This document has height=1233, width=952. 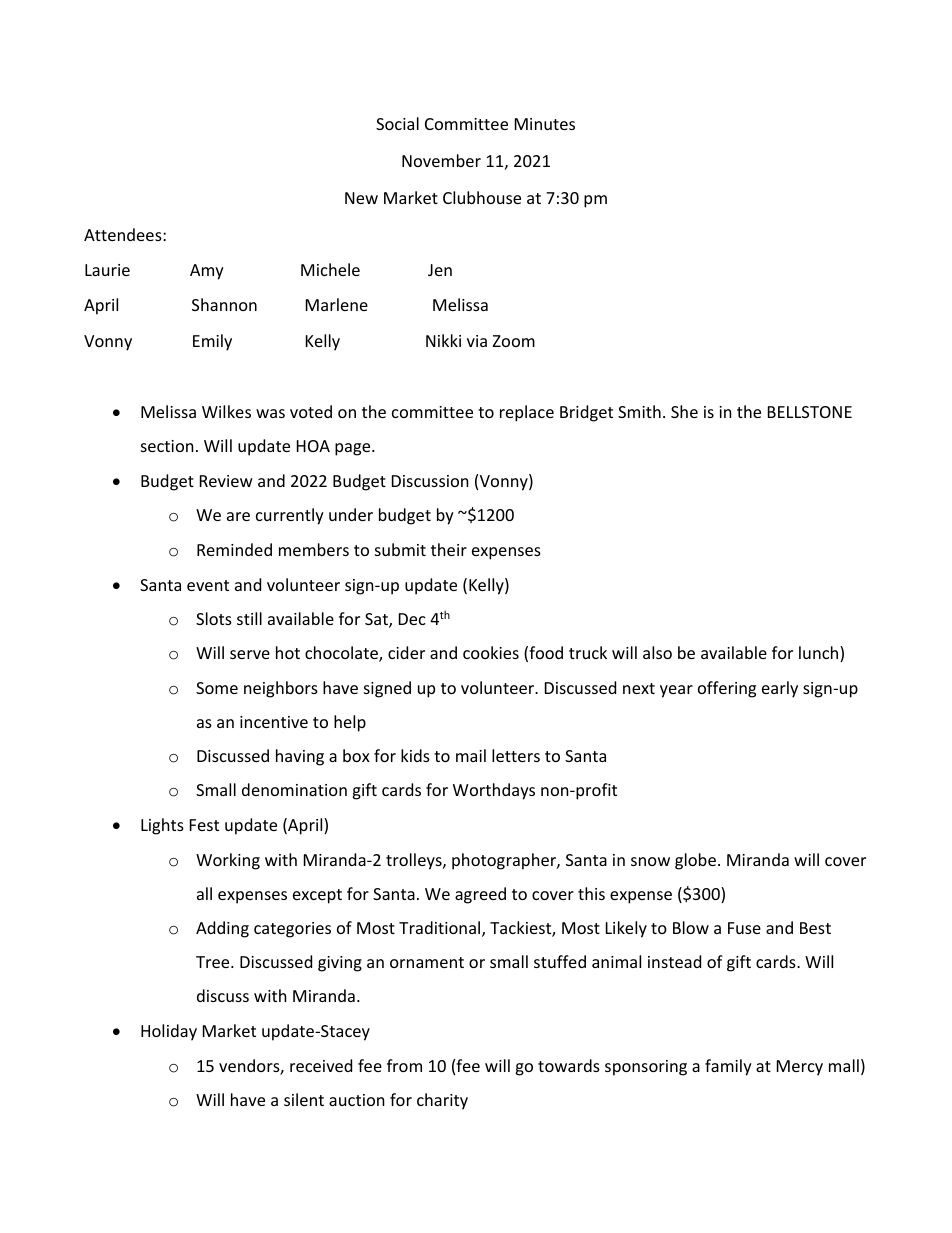 I want to click on She, so click(x=684, y=411).
